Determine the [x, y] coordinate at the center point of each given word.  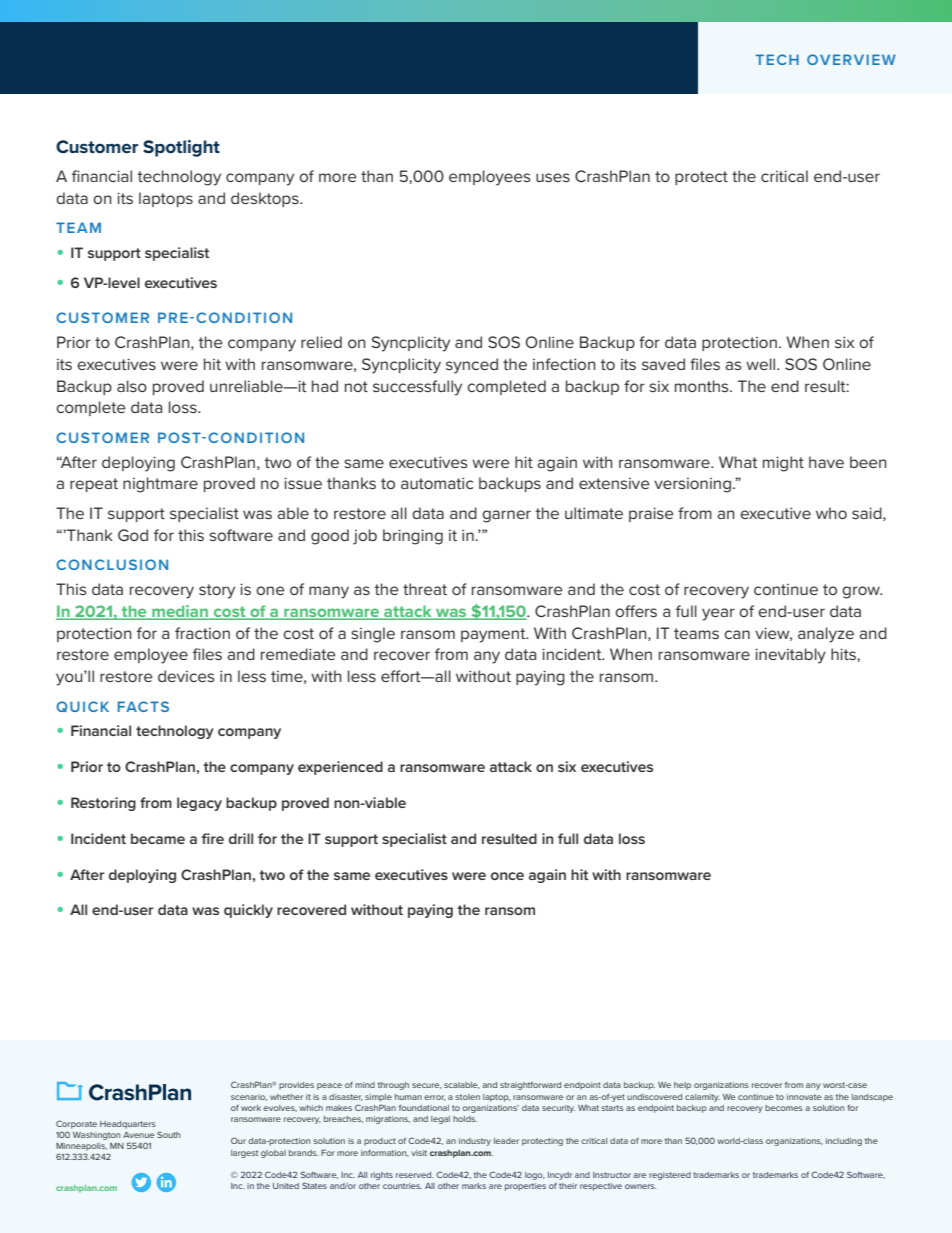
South [168, 1134]
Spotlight [181, 148]
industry [475, 1142]
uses [553, 177]
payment [494, 635]
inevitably [790, 656]
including [844, 1142]
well [762, 364]
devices [186, 676]
